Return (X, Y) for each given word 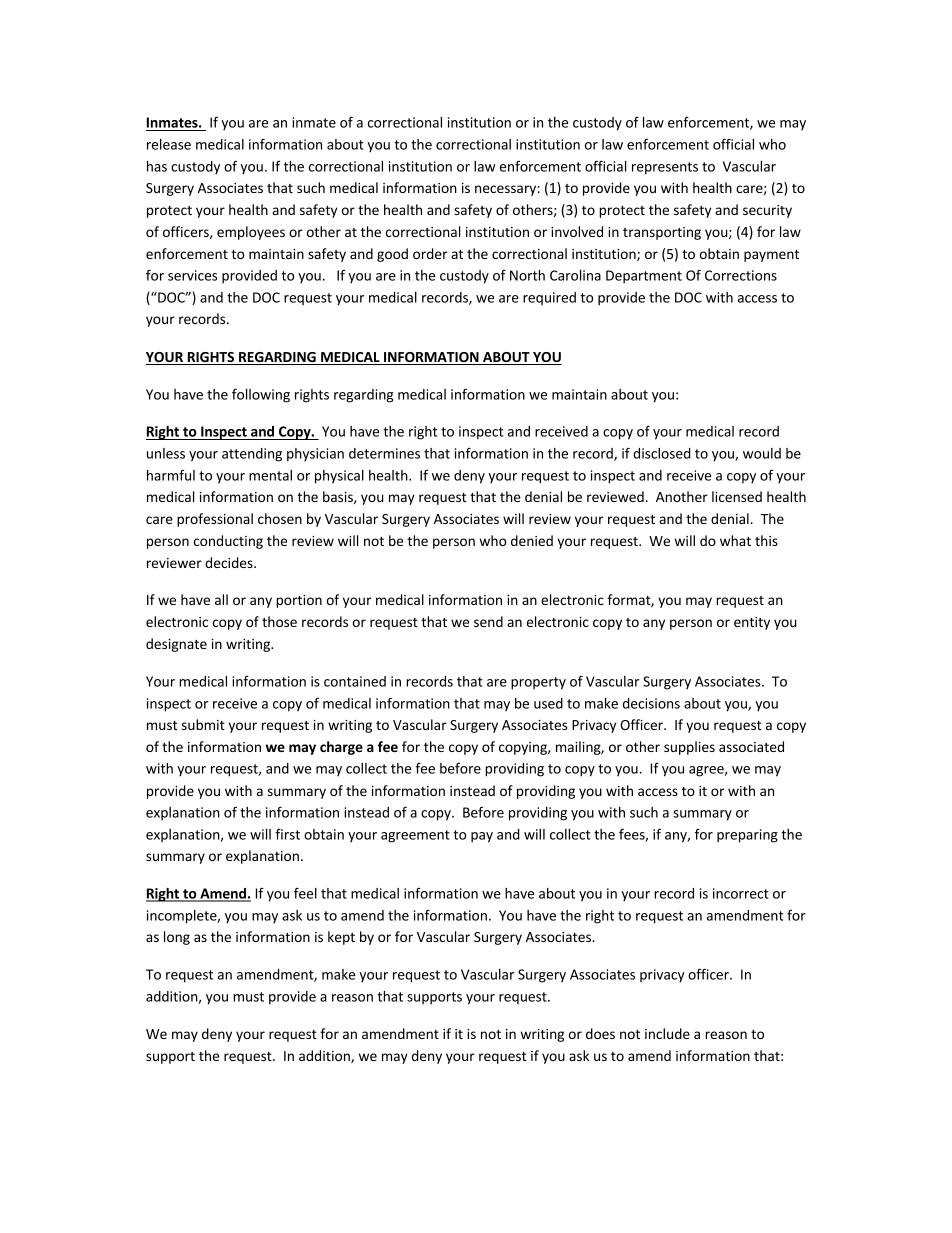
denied (532, 540)
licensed (737, 496)
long (177, 938)
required (549, 298)
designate (176, 645)
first (287, 834)
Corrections (741, 275)
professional (215, 520)
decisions (651, 703)
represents (665, 168)
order (430, 253)
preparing (747, 836)
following (261, 395)
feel (305, 893)
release (169, 144)
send (488, 621)
